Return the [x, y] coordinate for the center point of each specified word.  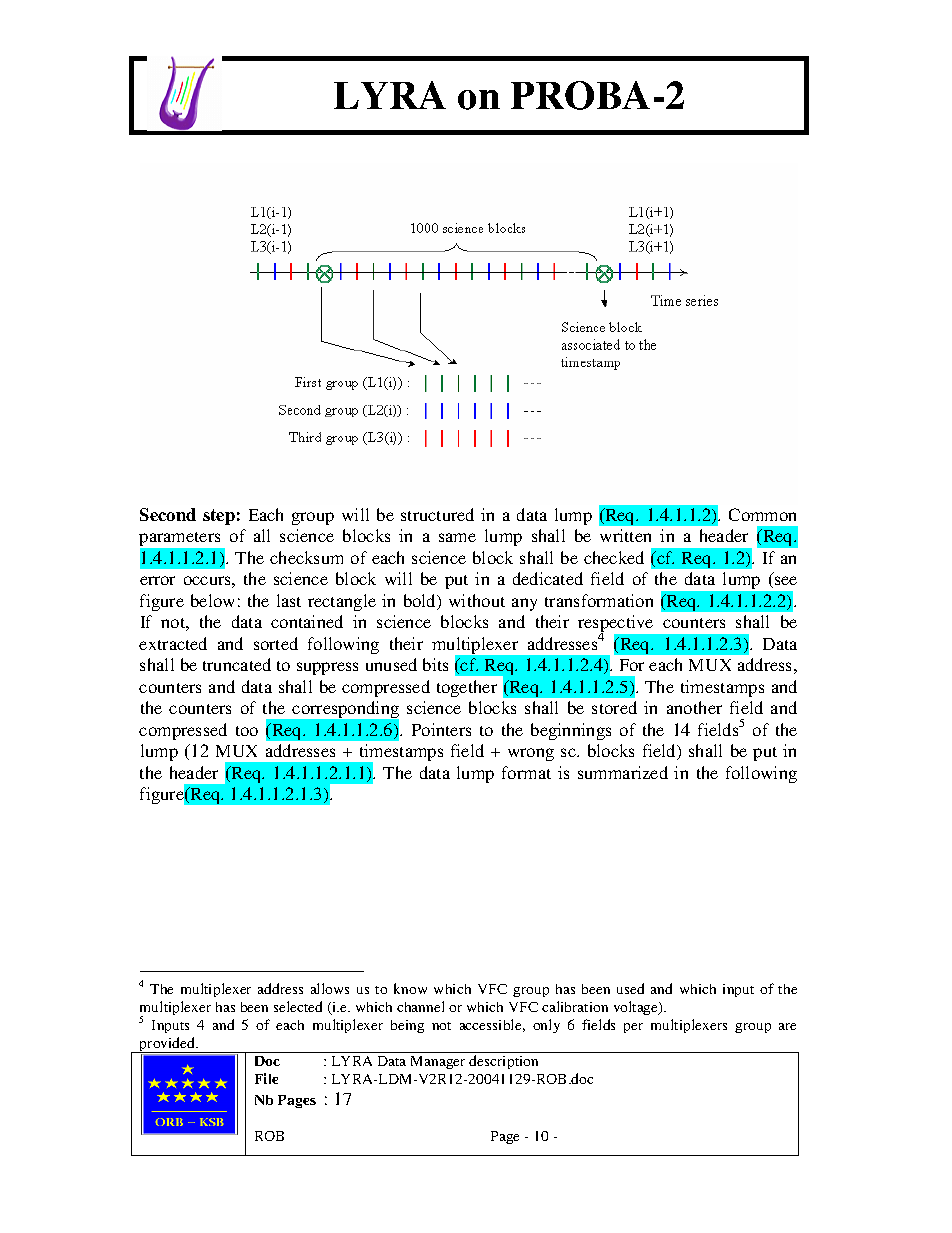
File [266, 1078]
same [457, 537]
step [219, 517]
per [633, 1028]
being [407, 1026]
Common [762, 514]
